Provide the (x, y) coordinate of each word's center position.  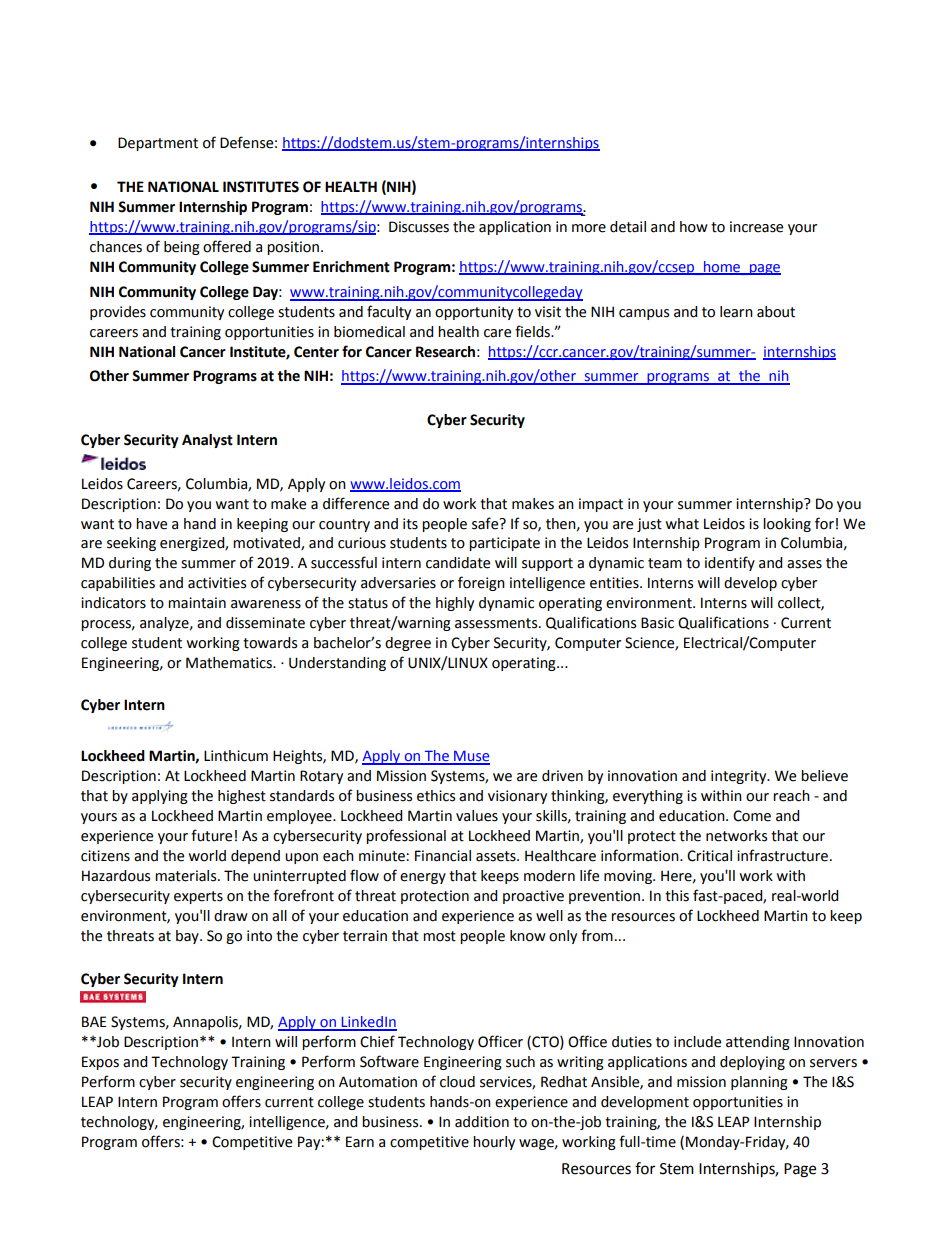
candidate (458, 563)
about (776, 312)
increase (756, 227)
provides (118, 313)
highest (242, 797)
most (439, 936)
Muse (471, 757)
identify (730, 563)
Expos (100, 1063)
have (151, 524)
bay (188, 937)
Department (158, 144)
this (677, 896)
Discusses (419, 227)
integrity (740, 777)
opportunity (474, 313)
